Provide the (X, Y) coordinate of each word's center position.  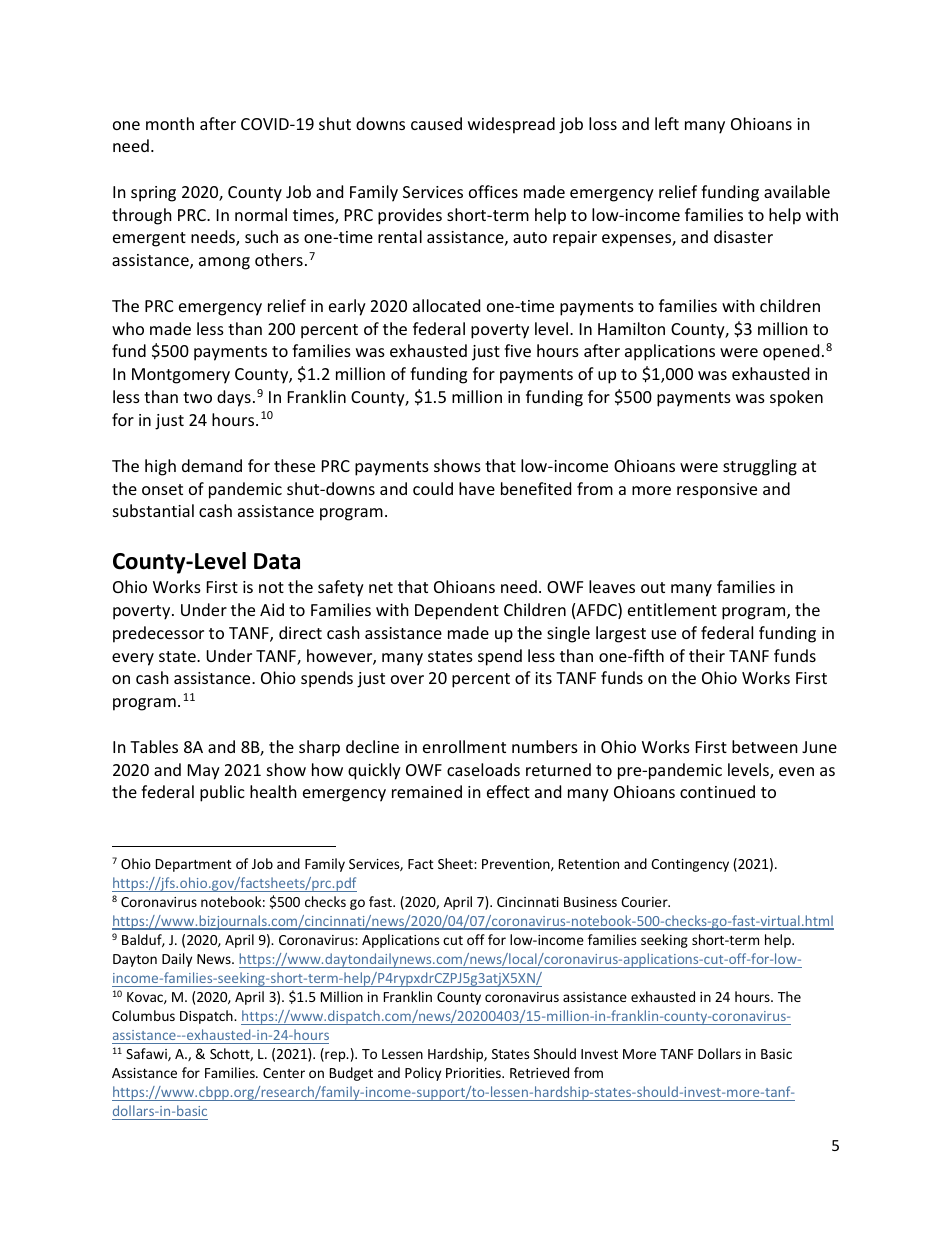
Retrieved (539, 1072)
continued (717, 791)
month (170, 123)
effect (508, 791)
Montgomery (181, 376)
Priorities (474, 1073)
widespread (511, 125)
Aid (272, 609)
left (667, 123)
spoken (796, 398)
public (222, 793)
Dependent (457, 611)
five (517, 350)
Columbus (143, 1015)
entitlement (672, 609)
